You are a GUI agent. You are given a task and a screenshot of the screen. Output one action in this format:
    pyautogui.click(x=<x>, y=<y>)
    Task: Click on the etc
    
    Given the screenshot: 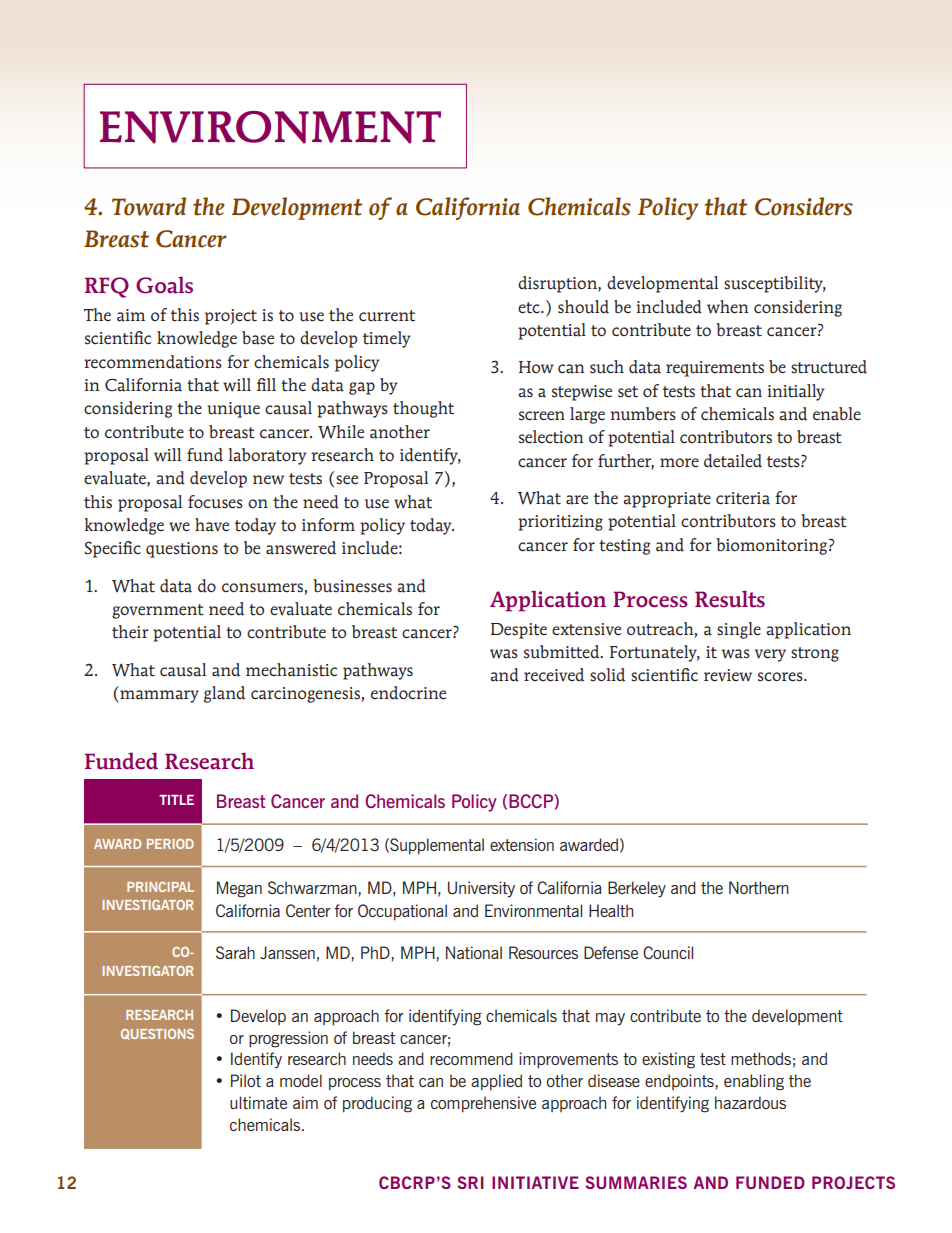 What is the action you would take?
    pyautogui.click(x=530, y=308)
